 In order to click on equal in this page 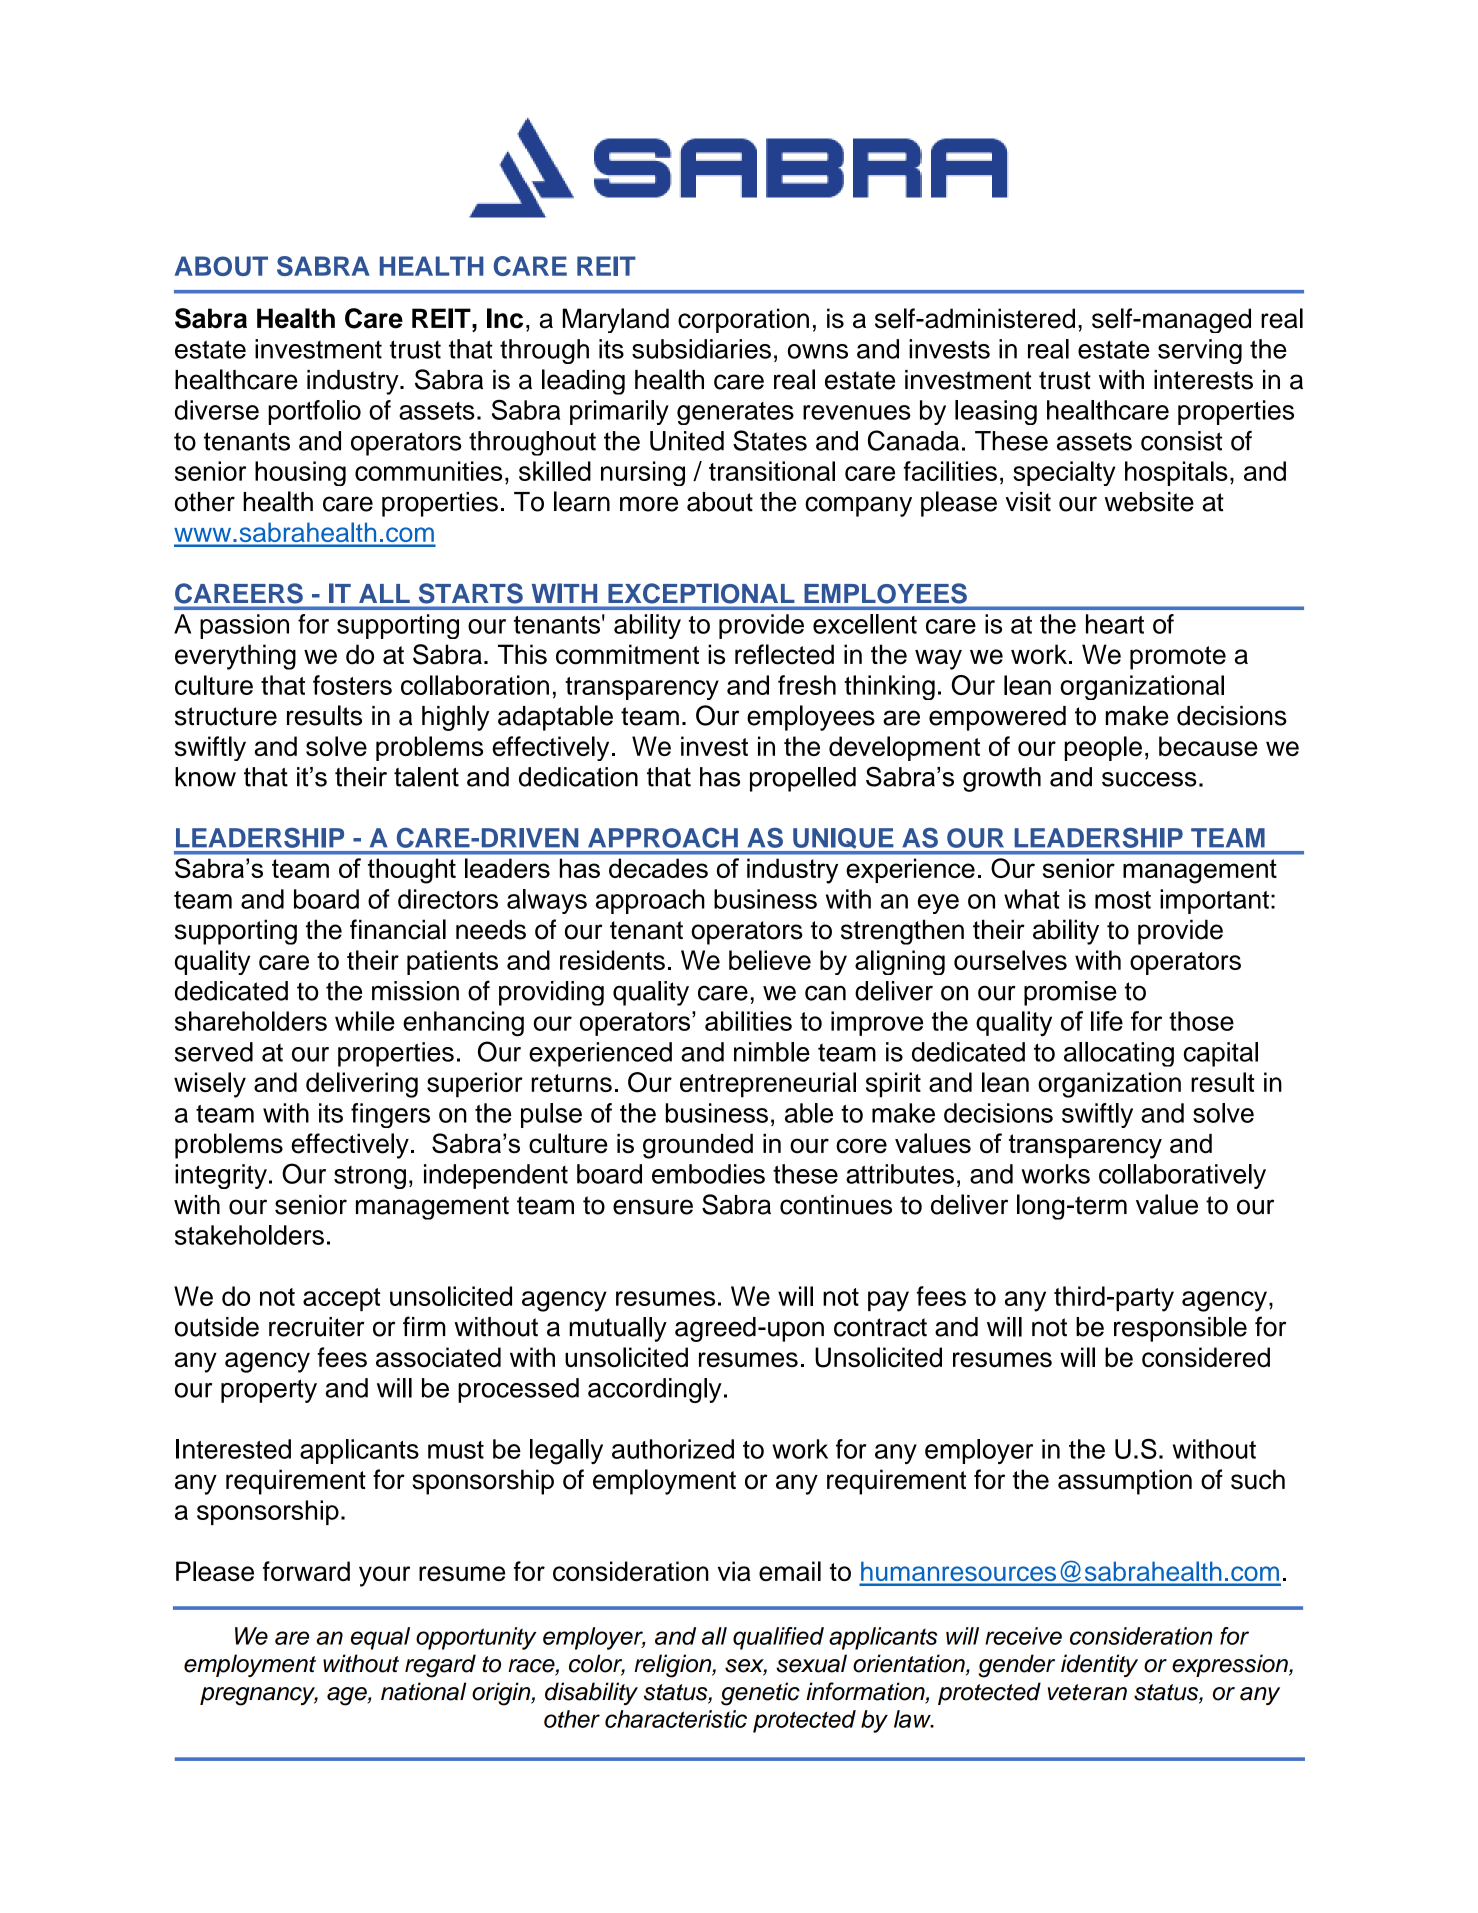, I will do `click(380, 1638)`.
